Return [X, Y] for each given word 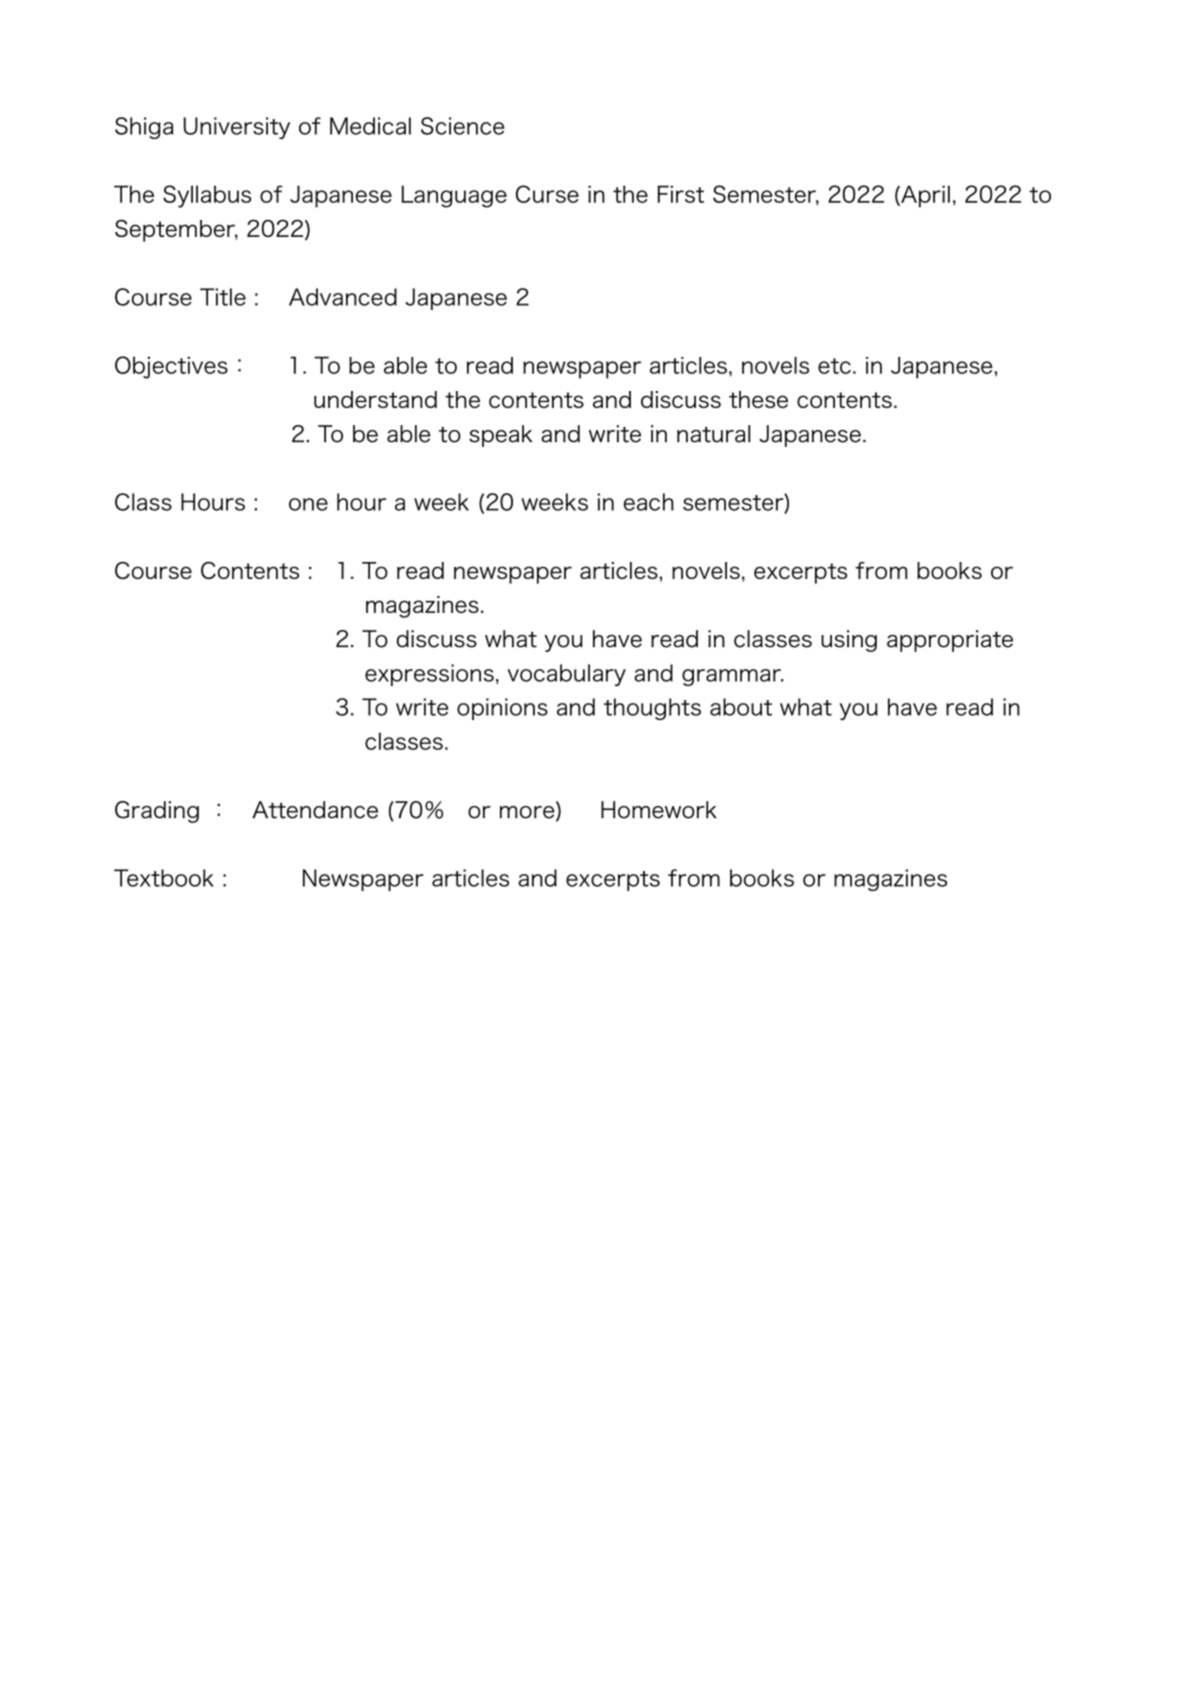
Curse [547, 194]
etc [834, 366]
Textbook [164, 878]
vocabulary [566, 675]
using [849, 641]
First [680, 194]
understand [375, 399]
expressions [429, 675]
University [236, 128]
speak [500, 436]
